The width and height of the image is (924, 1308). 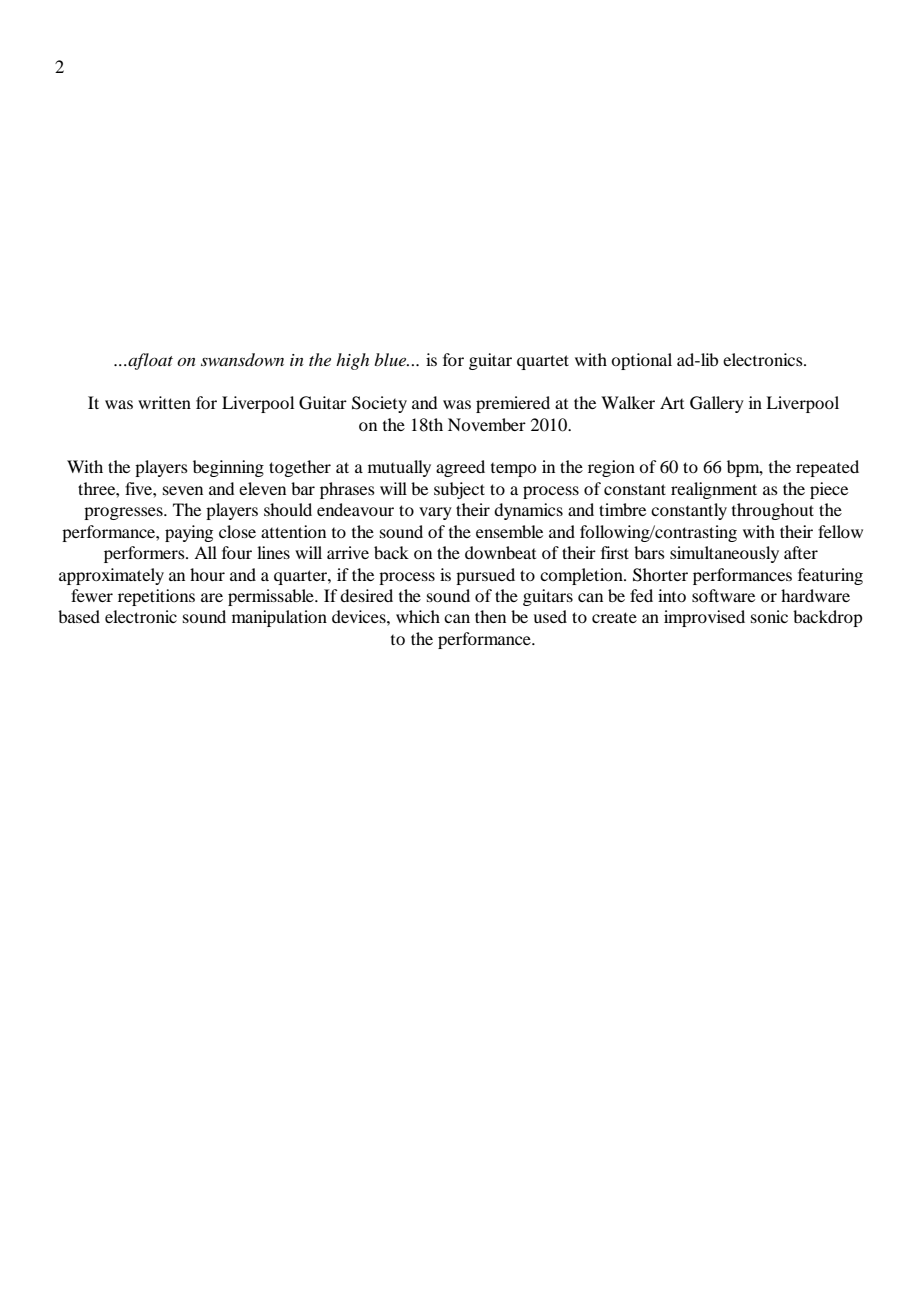 I want to click on subject, so click(x=459, y=490).
